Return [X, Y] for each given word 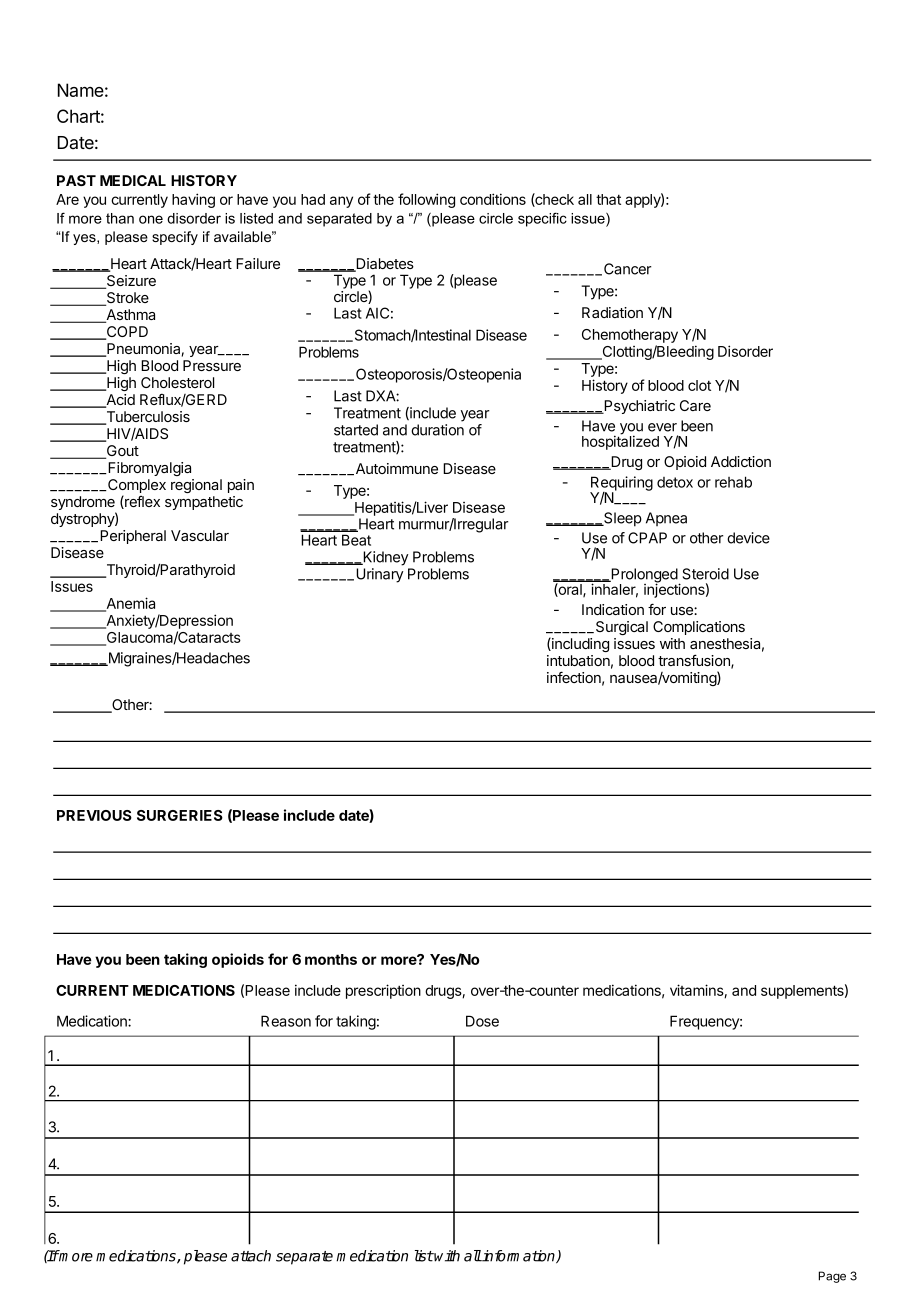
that [608, 199]
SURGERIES [180, 815]
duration [437, 430]
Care [695, 405]
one [151, 219]
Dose [482, 1021]
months [331, 959]
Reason [286, 1021]
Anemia [129, 604]
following [426, 200]
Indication [613, 609]
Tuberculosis [147, 418]
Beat [356, 540]
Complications [699, 628]
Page [832, 1277]
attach [251, 1256]
